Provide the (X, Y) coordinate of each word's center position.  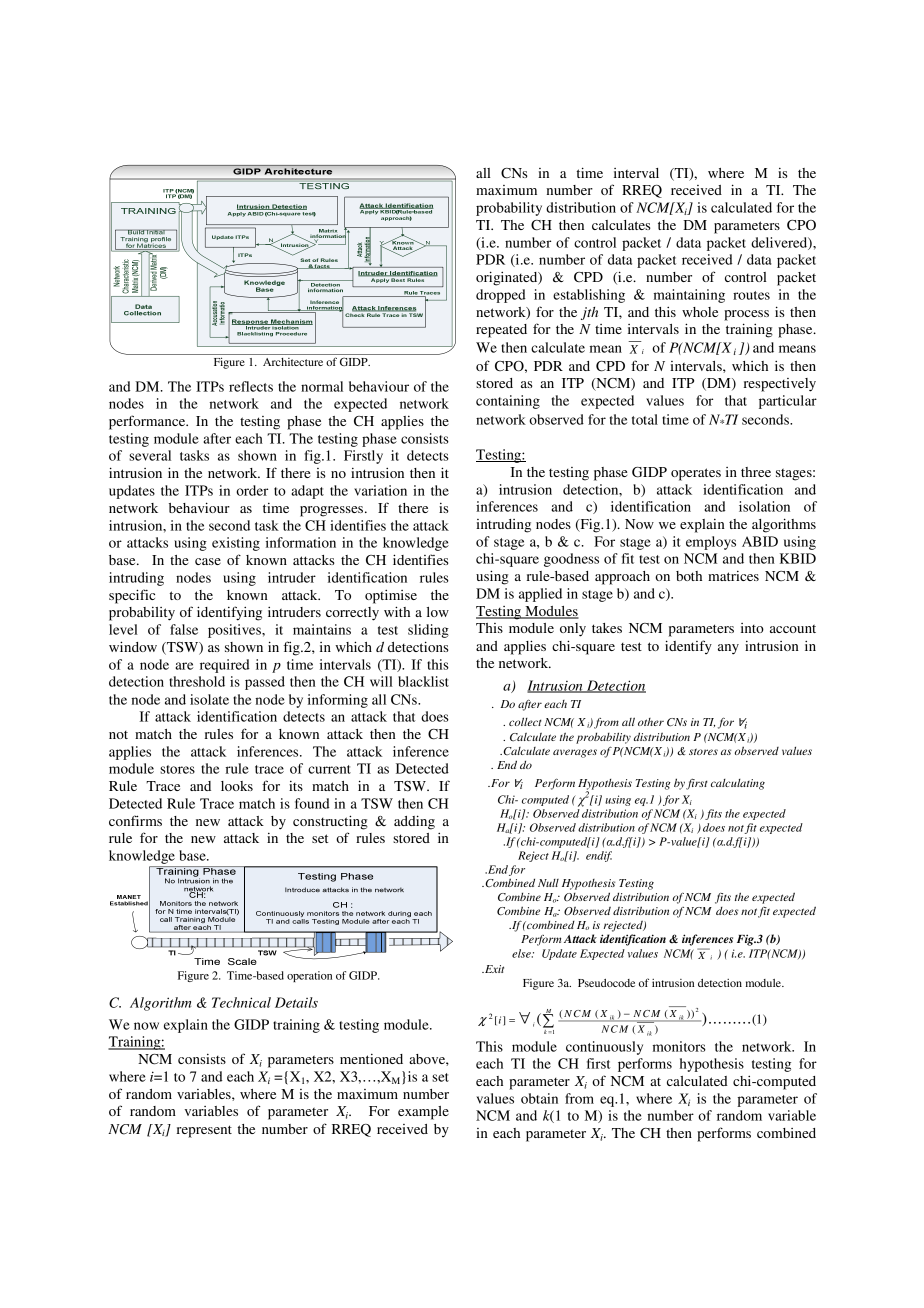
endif (599, 856)
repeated (501, 331)
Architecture (293, 362)
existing (236, 544)
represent (204, 1131)
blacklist (423, 681)
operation (309, 976)
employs (711, 543)
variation (380, 490)
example (423, 1113)
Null (548, 883)
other (651, 722)
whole (700, 312)
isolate (209, 699)
